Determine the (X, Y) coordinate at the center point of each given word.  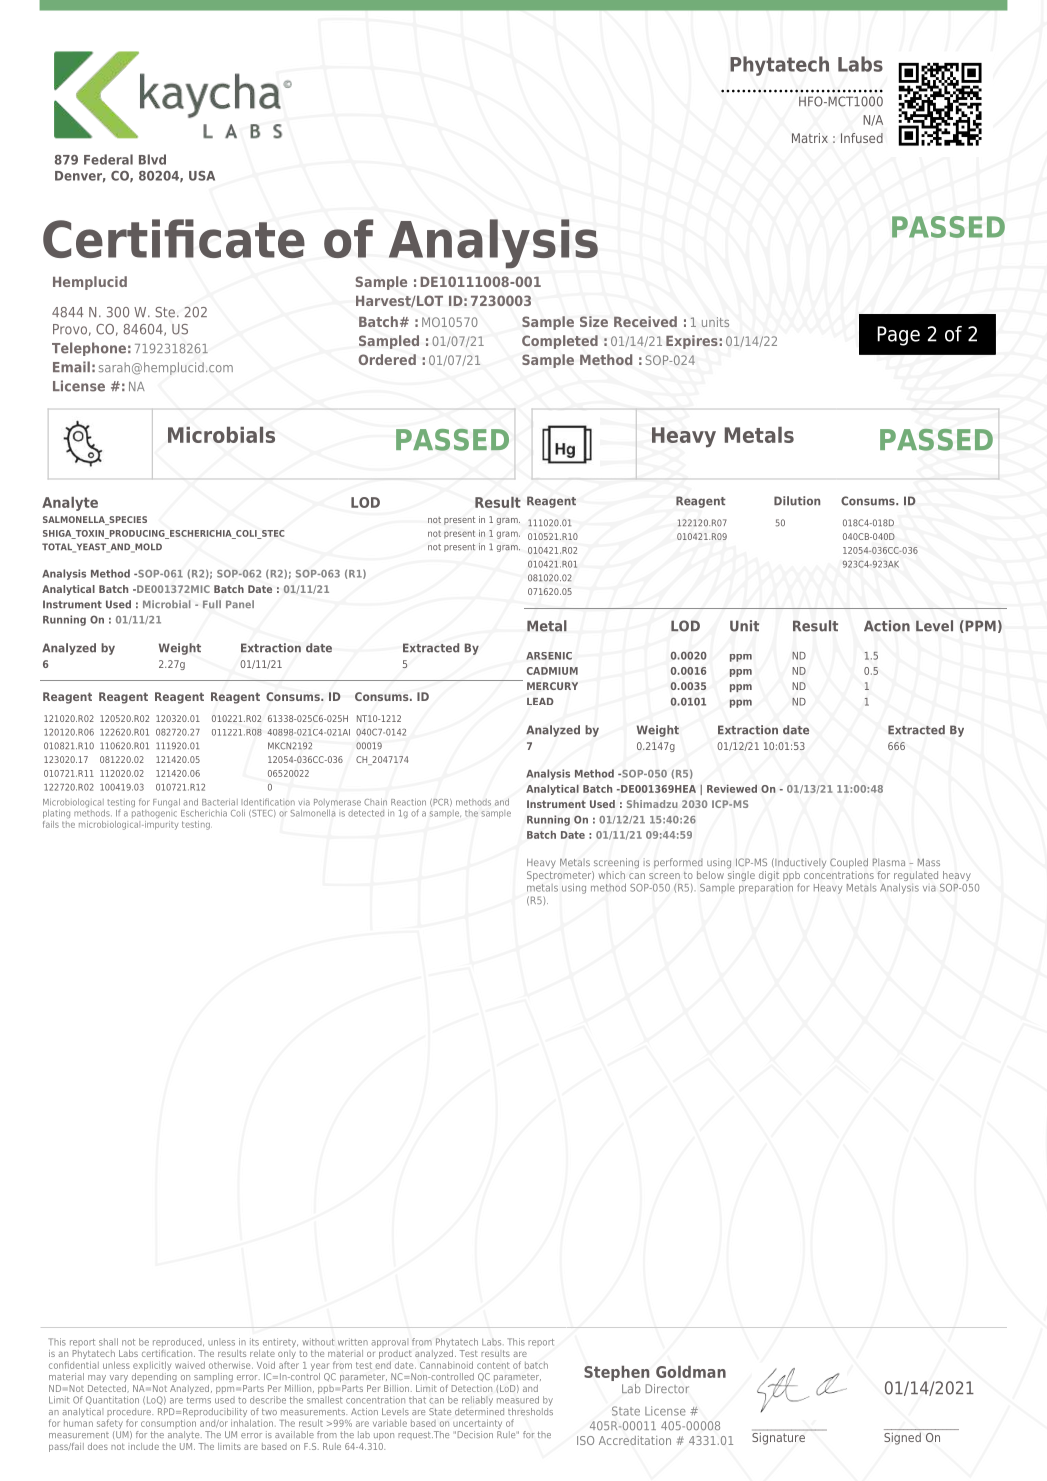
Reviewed (732, 788)
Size (594, 321)
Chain (375, 802)
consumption (168, 1424)
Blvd (152, 159)
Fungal (166, 803)
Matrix (810, 138)
